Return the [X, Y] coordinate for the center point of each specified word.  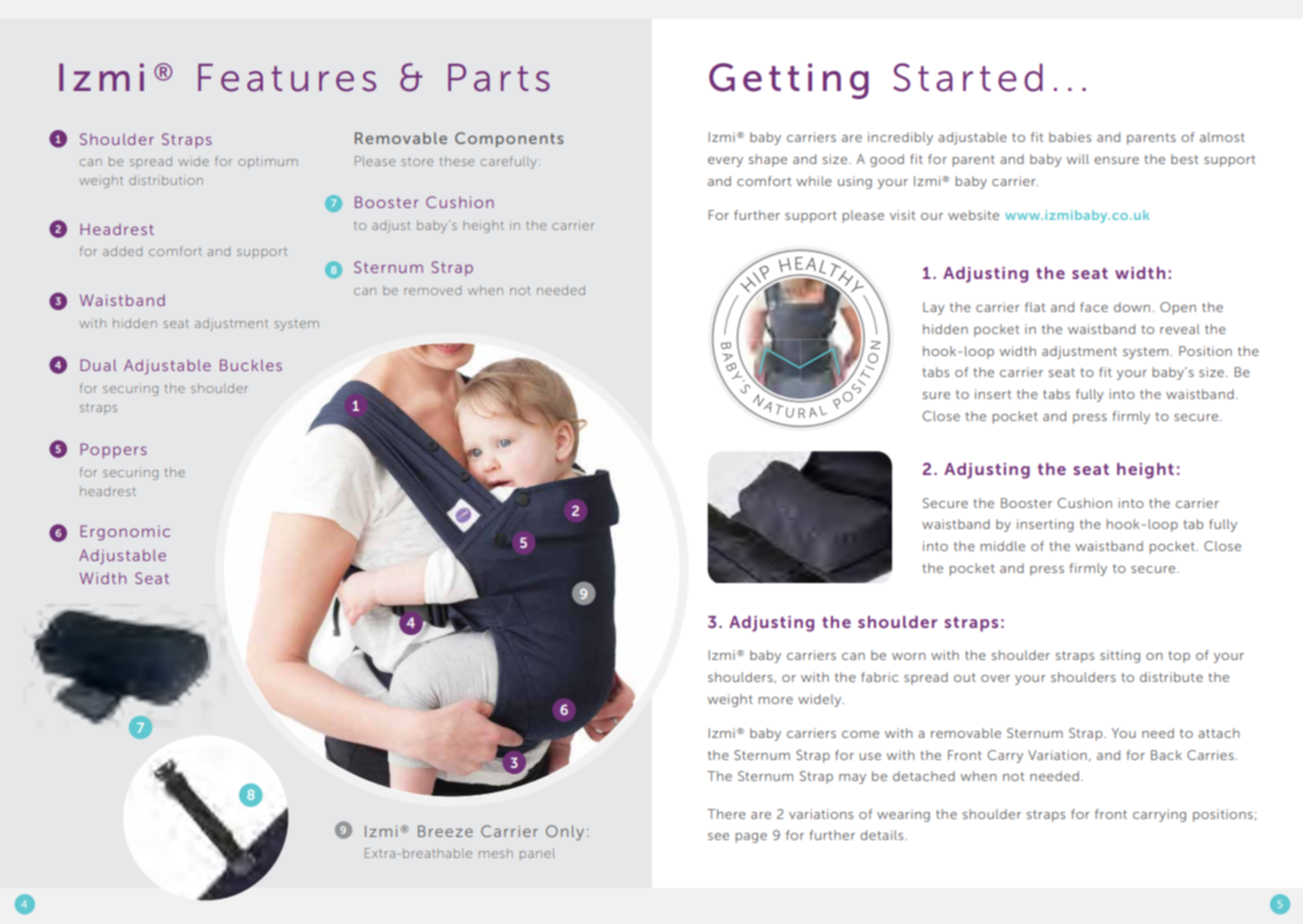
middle [1003, 546]
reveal [1180, 329]
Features [287, 78]
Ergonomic [125, 533]
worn [909, 656]
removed [432, 290]
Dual [98, 365]
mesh [496, 853]
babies [1070, 137]
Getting [789, 81]
